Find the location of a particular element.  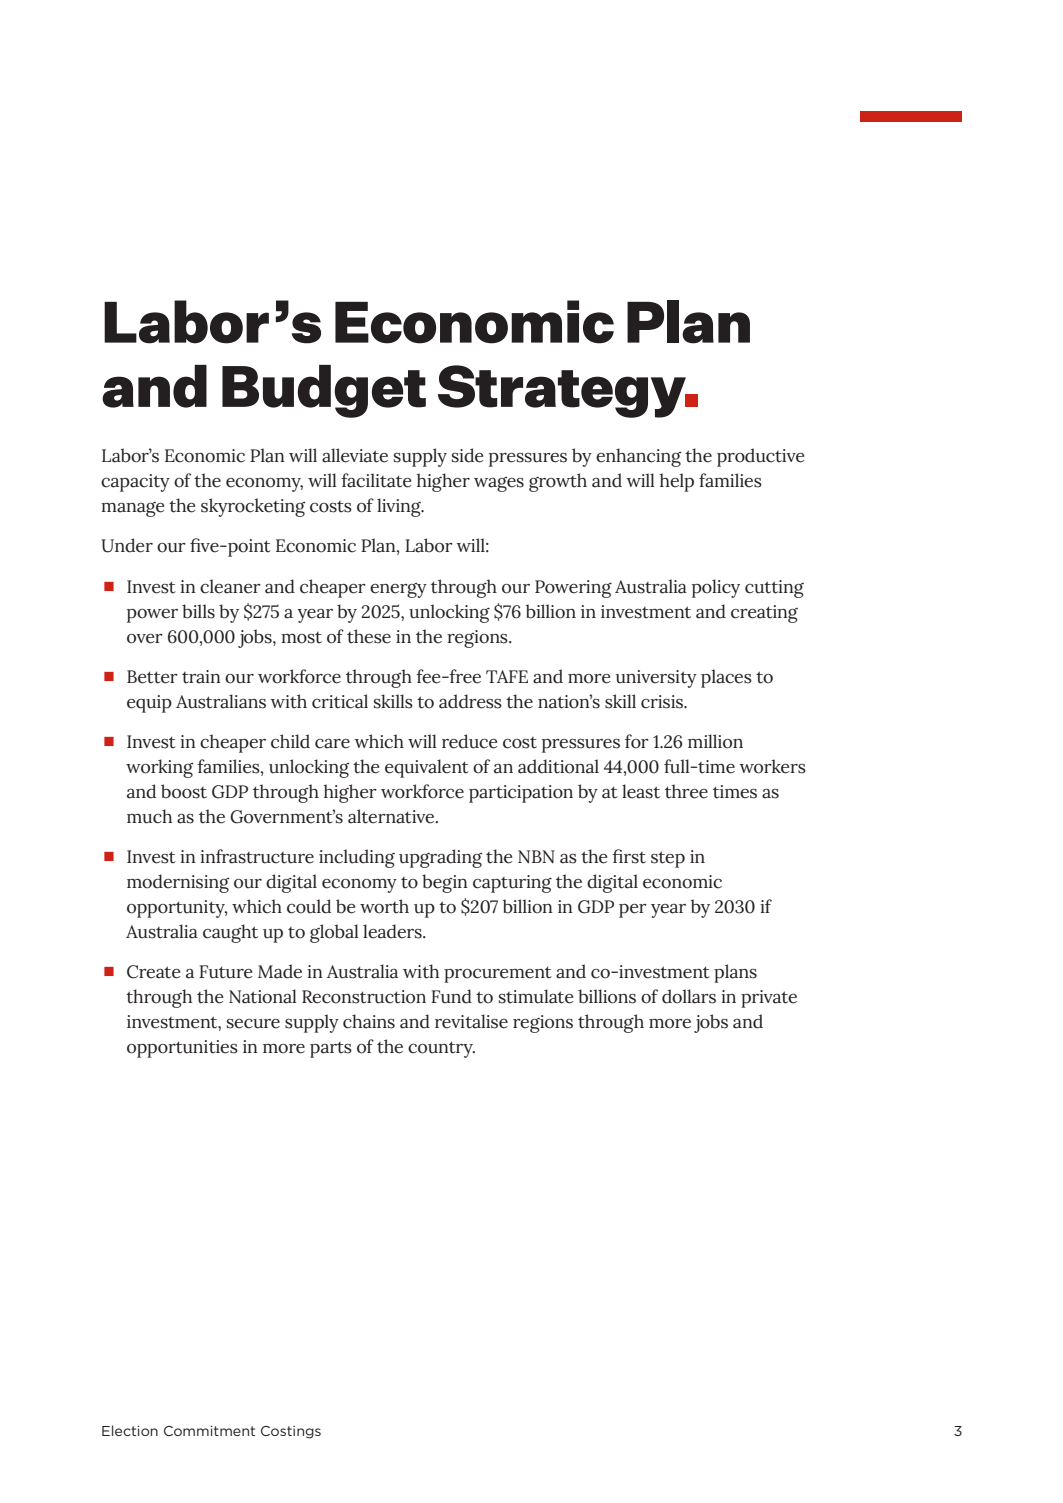

enhancing is located at coordinates (638, 457).
